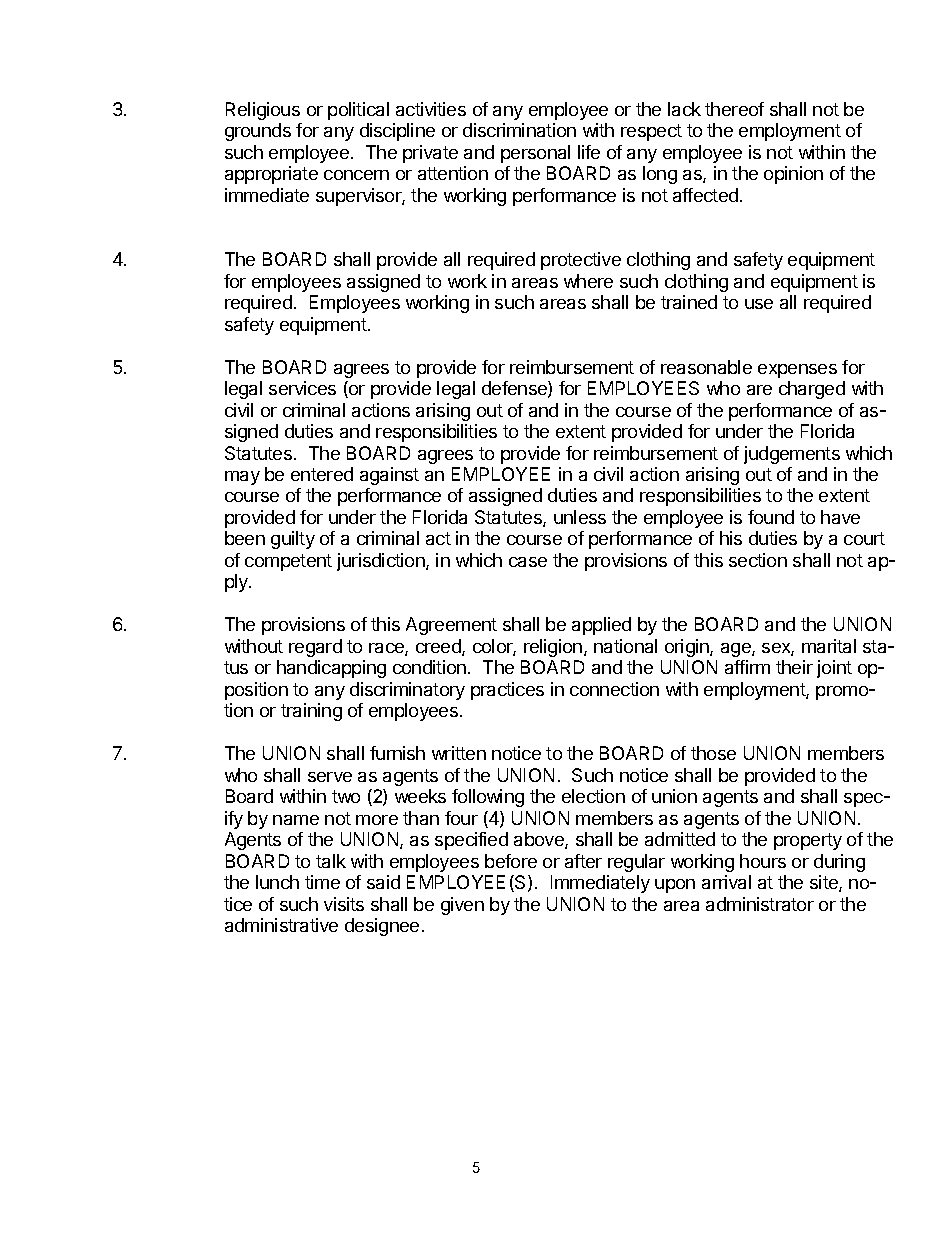 The image size is (952, 1233). Describe the element at coordinates (771, 517) in the screenshot. I see `found` at that location.
